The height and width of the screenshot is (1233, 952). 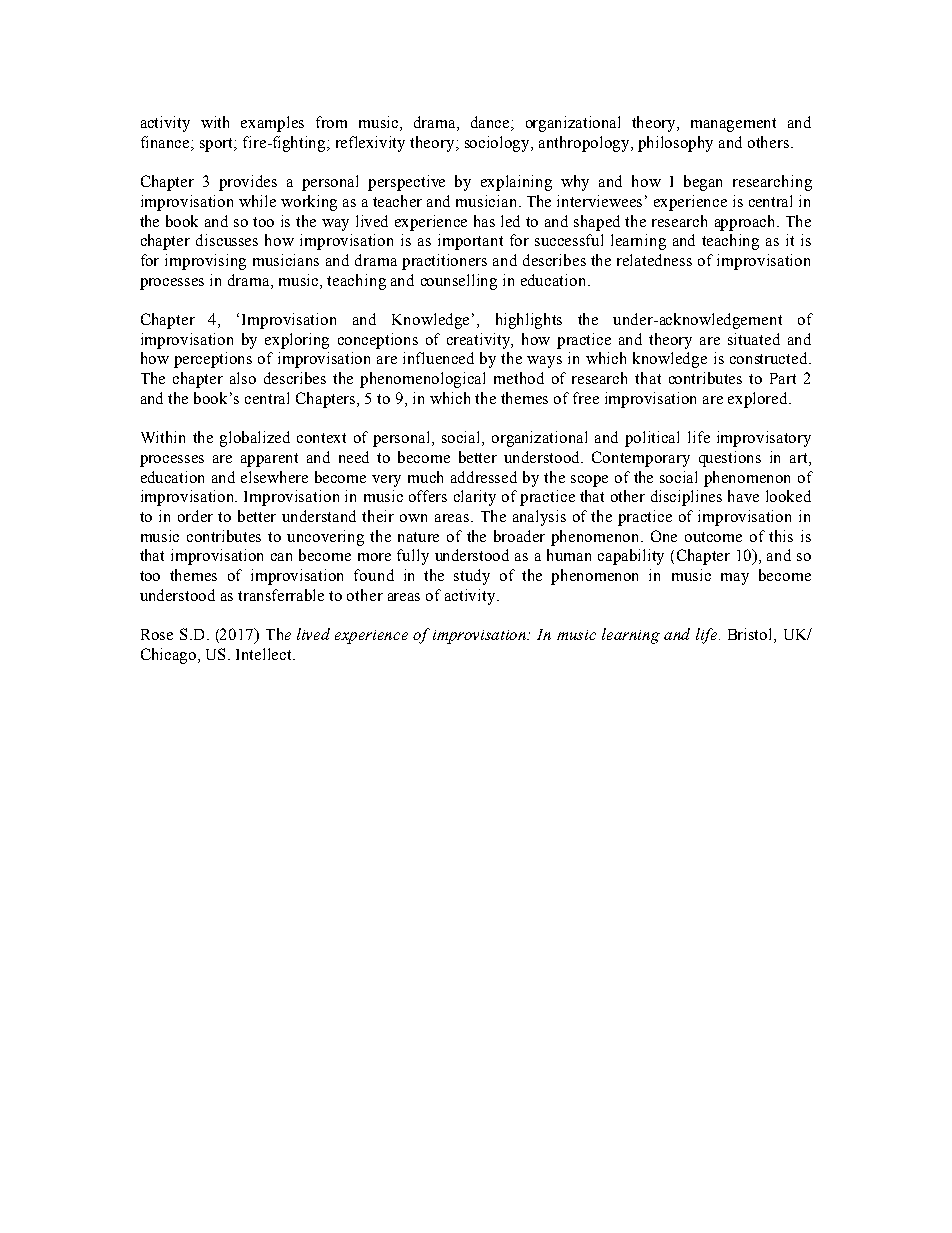 What do you see at coordinates (243, 378) in the screenshot?
I see `also` at bounding box center [243, 378].
